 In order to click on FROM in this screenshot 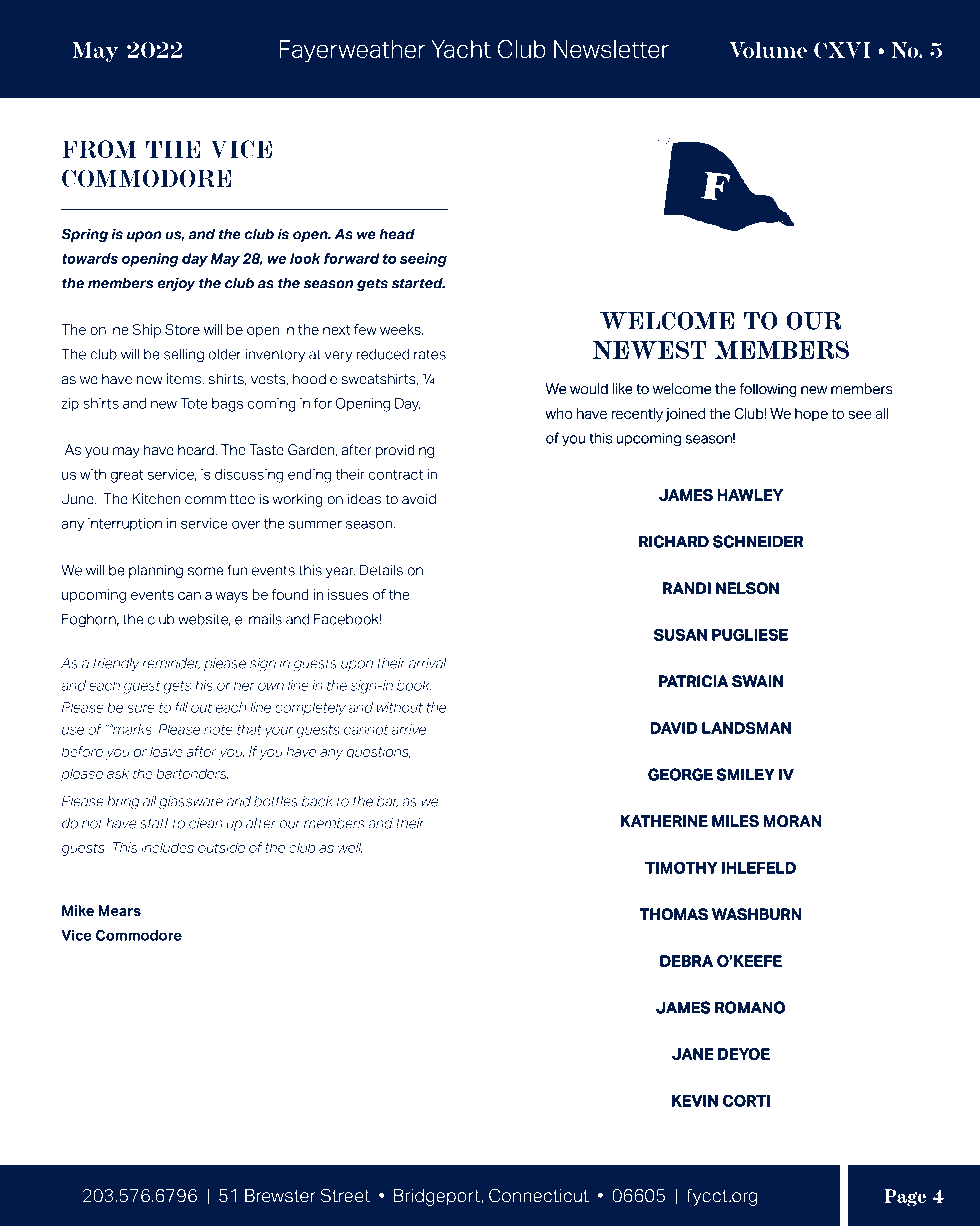, I will do `click(99, 149)`.
